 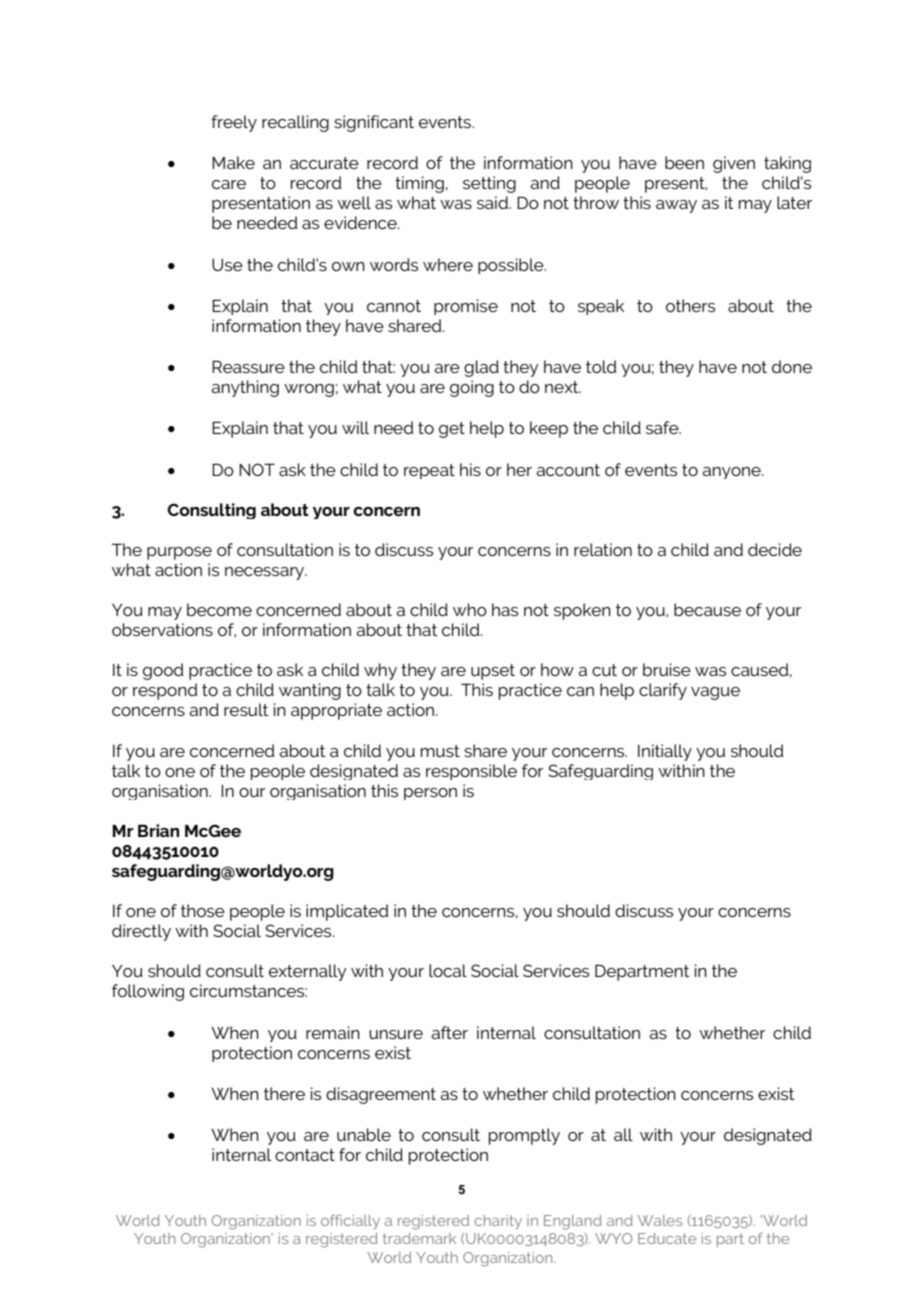 What do you see at coordinates (246, 709) in the screenshot?
I see `result` at bounding box center [246, 709].
